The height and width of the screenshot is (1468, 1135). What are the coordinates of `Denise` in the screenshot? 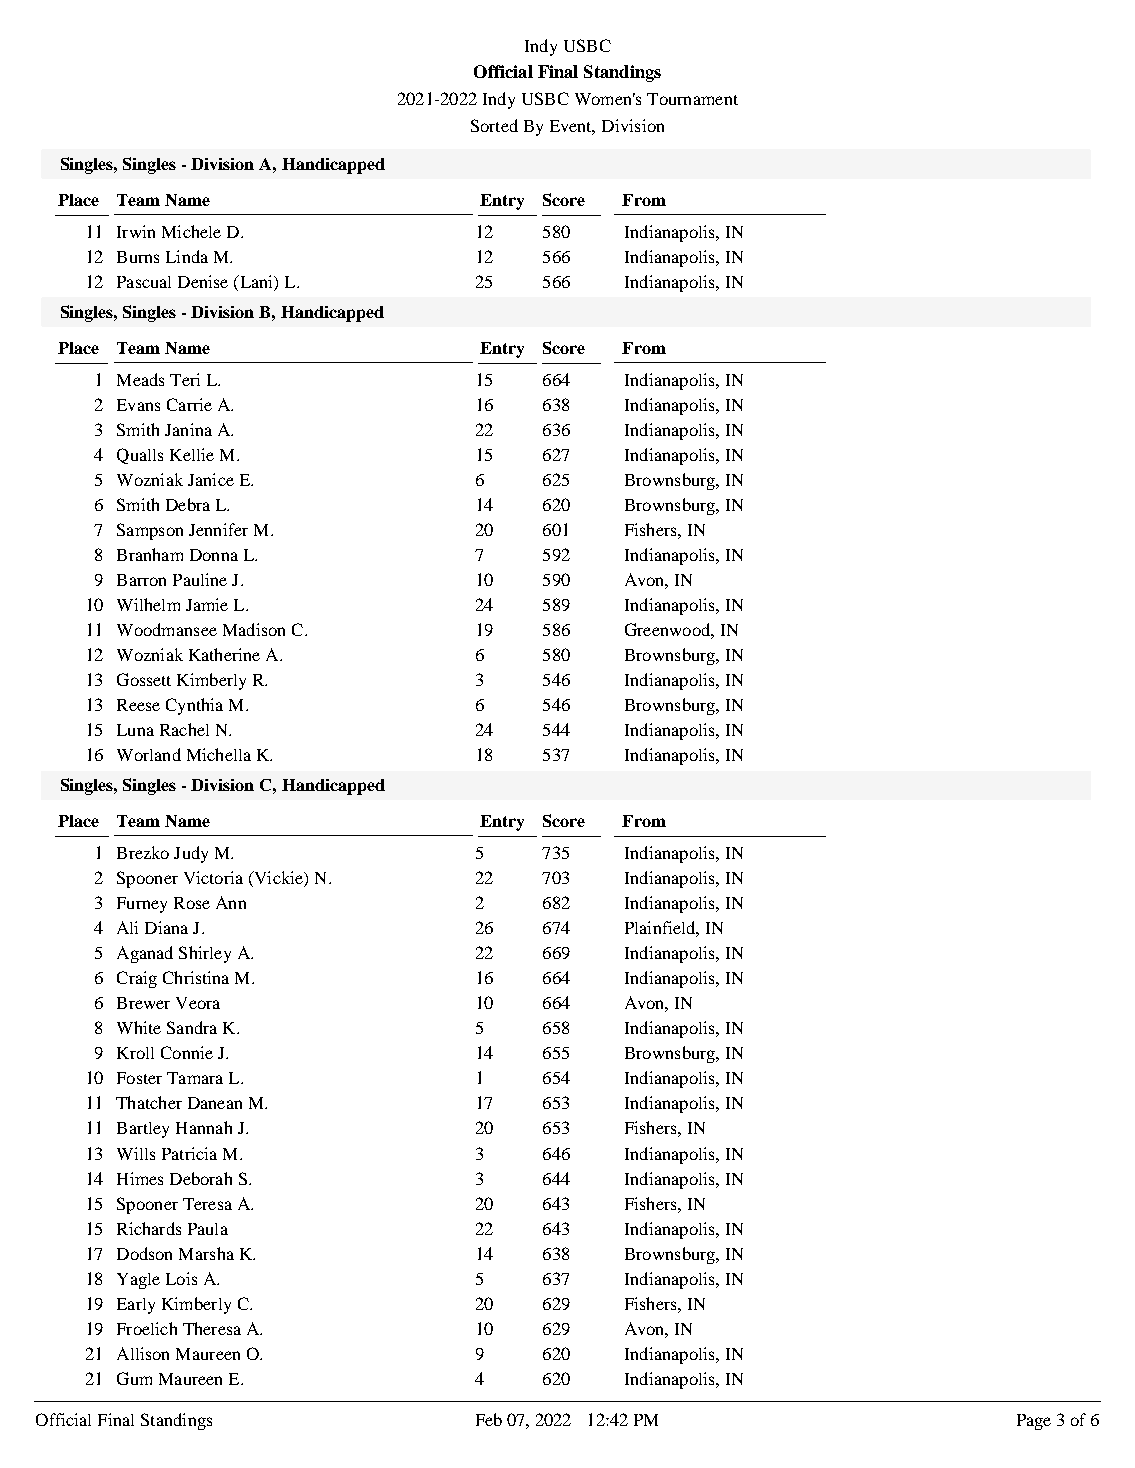 It's located at (203, 281).
